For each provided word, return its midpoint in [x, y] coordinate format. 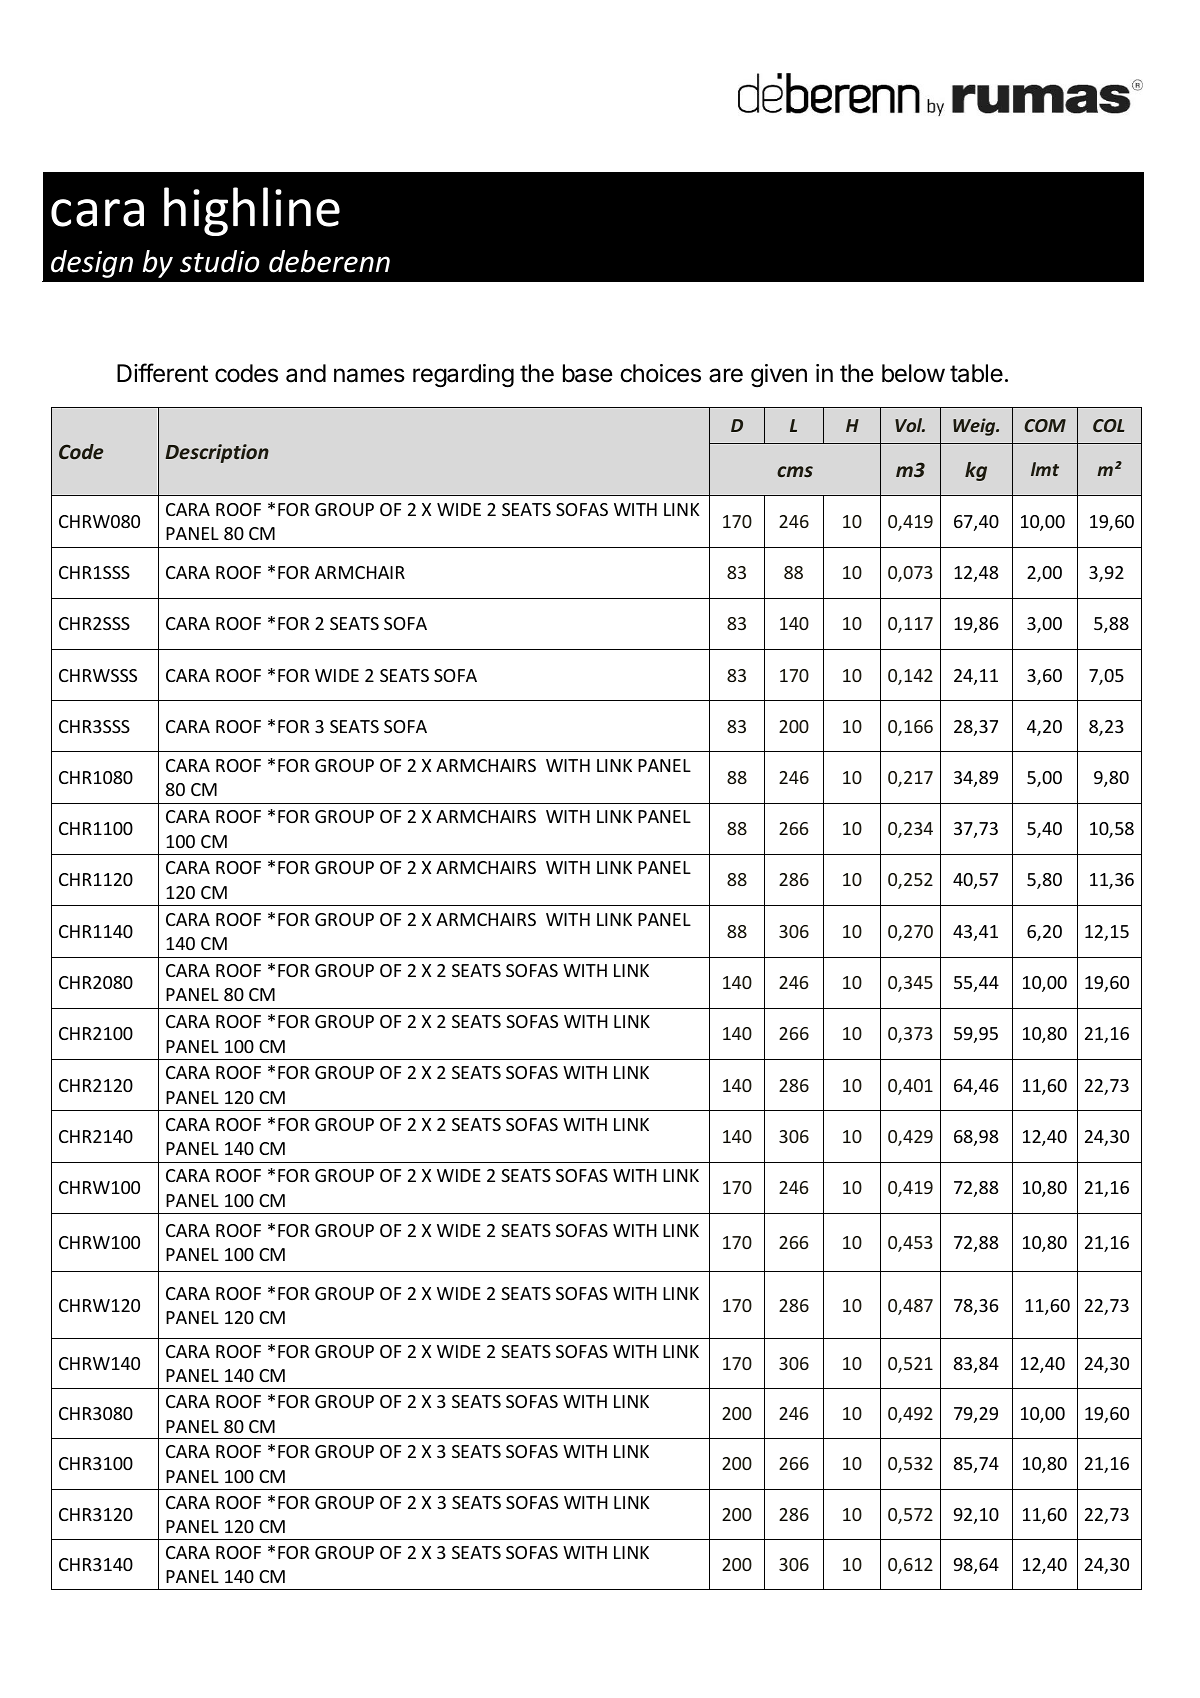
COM [1045, 425]
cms [795, 471]
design [92, 264]
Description [217, 453]
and [306, 373]
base [587, 373]
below [913, 373]
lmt [1045, 469]
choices [660, 373]
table [976, 373]
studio [219, 261]
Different [162, 373]
